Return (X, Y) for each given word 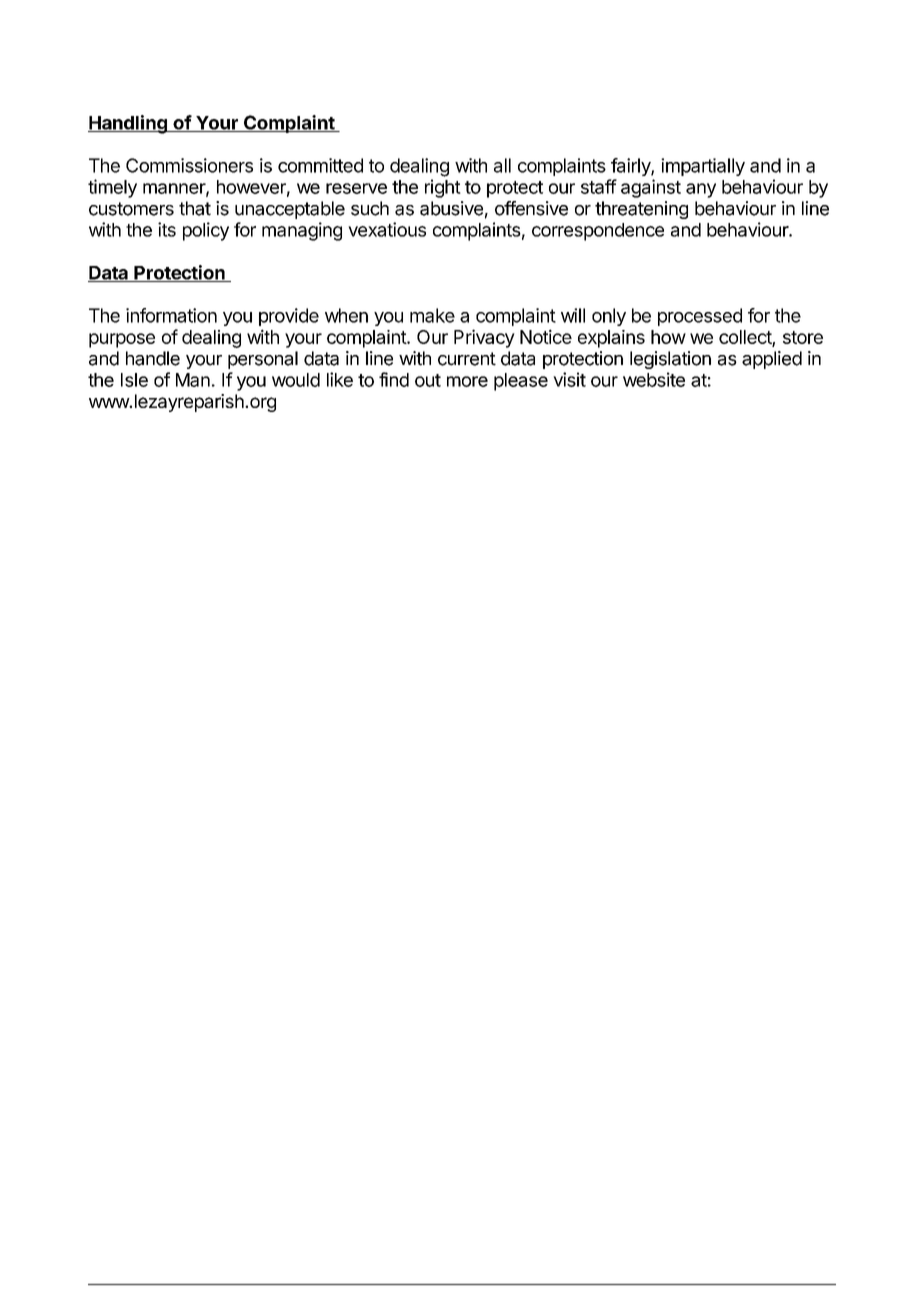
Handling (128, 124)
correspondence (598, 232)
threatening (641, 210)
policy (206, 231)
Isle (134, 380)
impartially (703, 167)
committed (320, 165)
